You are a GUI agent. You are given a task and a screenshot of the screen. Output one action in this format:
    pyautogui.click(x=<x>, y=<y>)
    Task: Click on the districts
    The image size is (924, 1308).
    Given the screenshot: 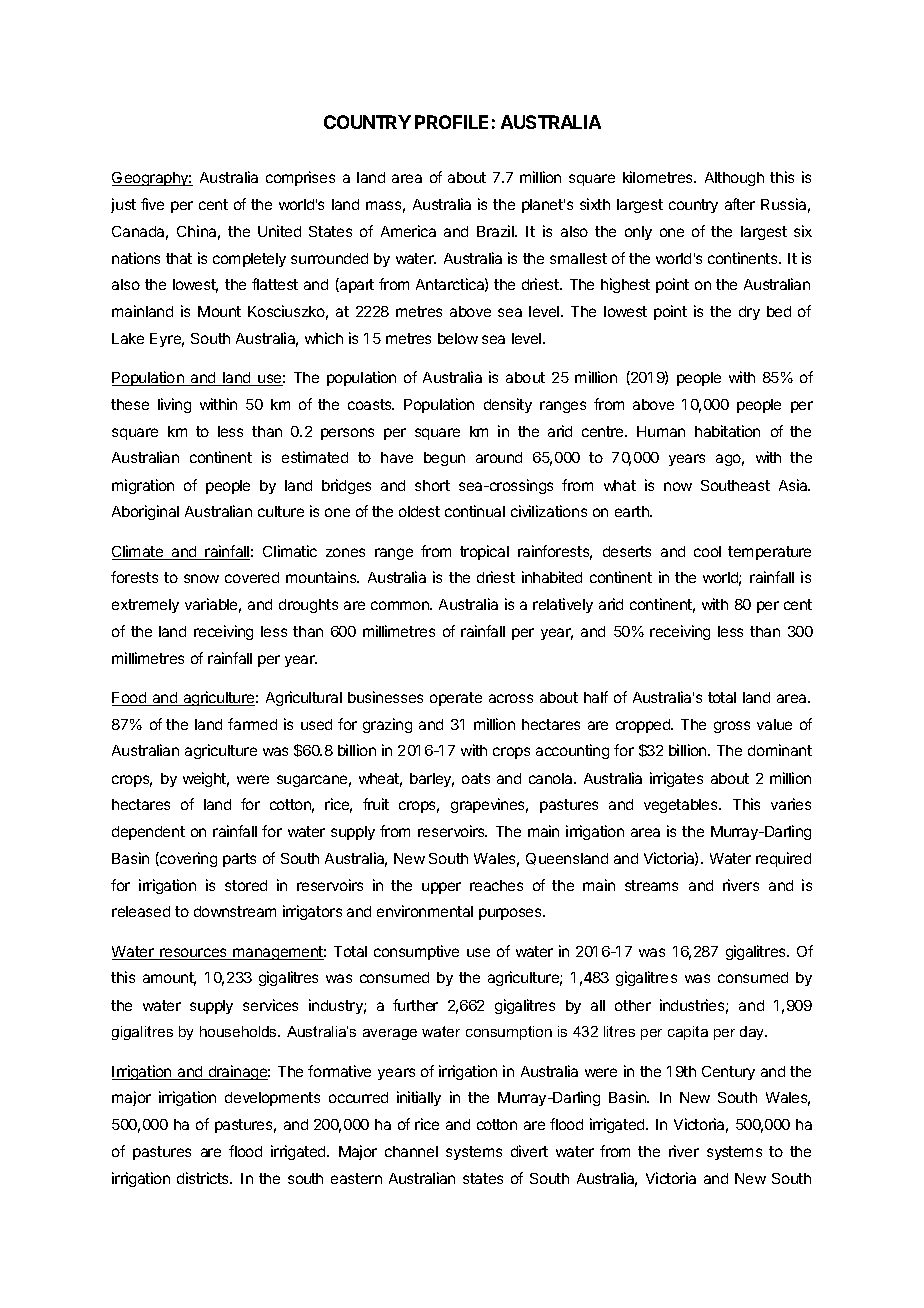 What is the action you would take?
    pyautogui.click(x=204, y=1178)
